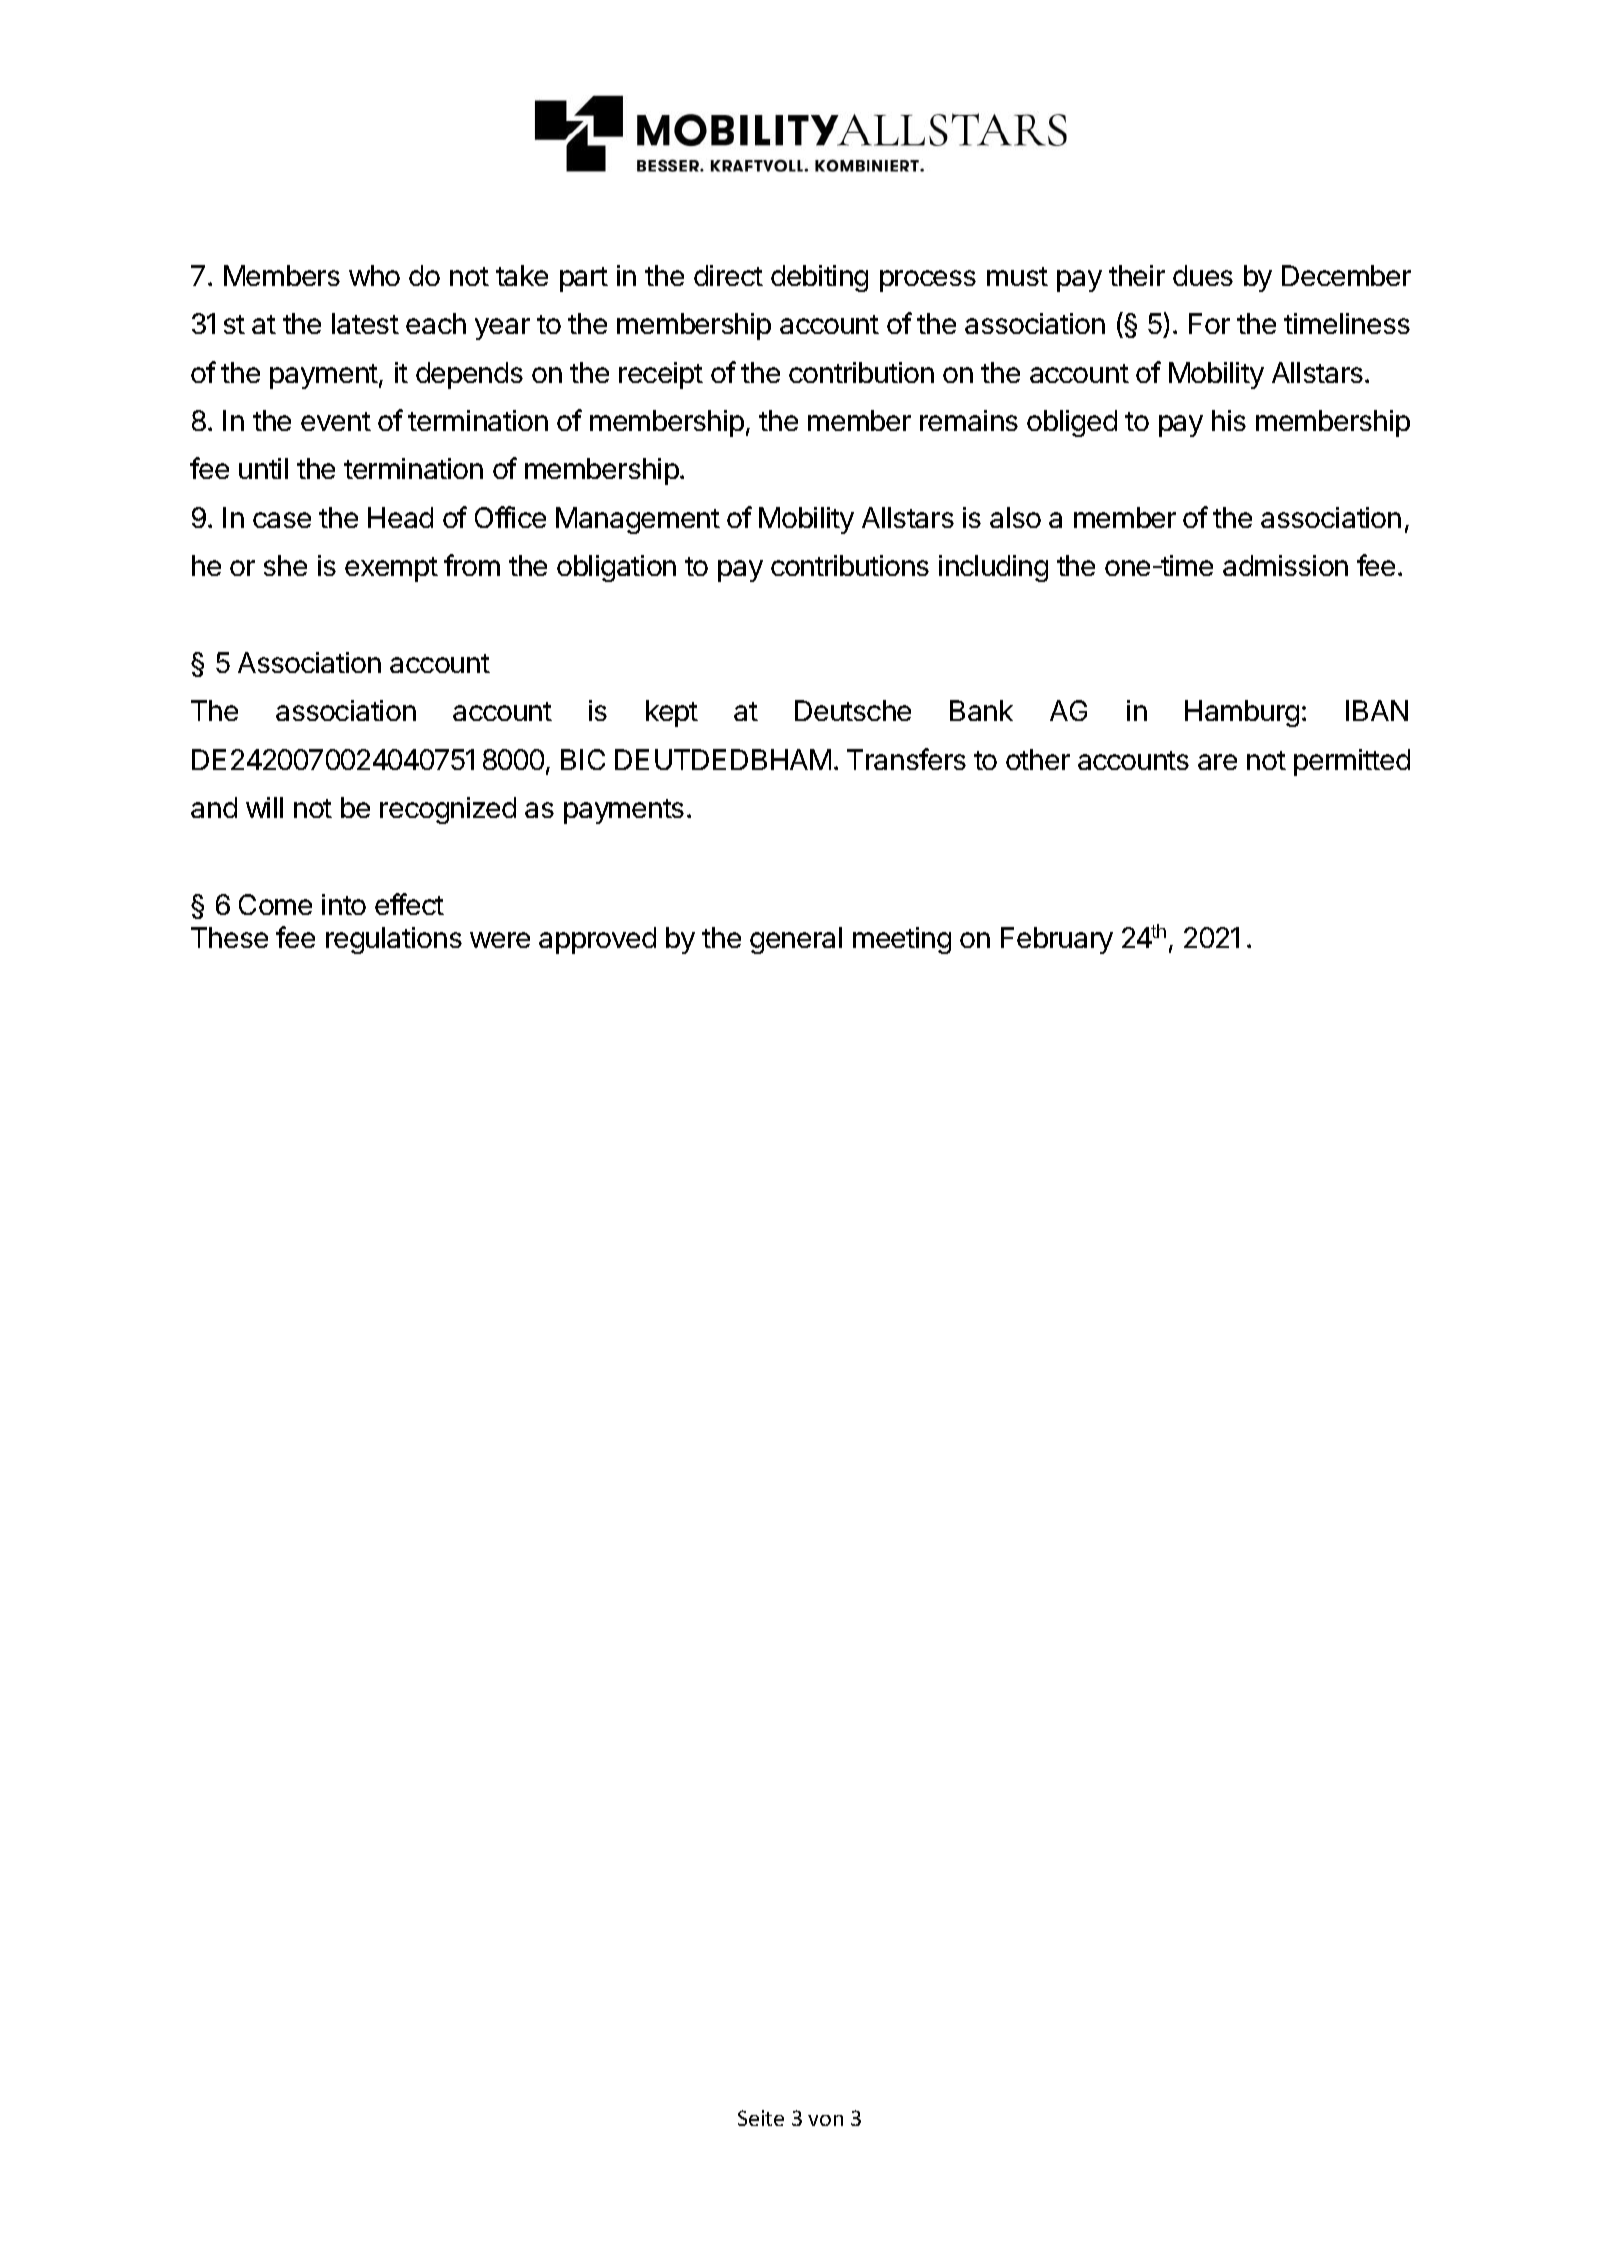 The image size is (1601, 2264). What do you see at coordinates (825, 2120) in the document?
I see `von` at bounding box center [825, 2120].
